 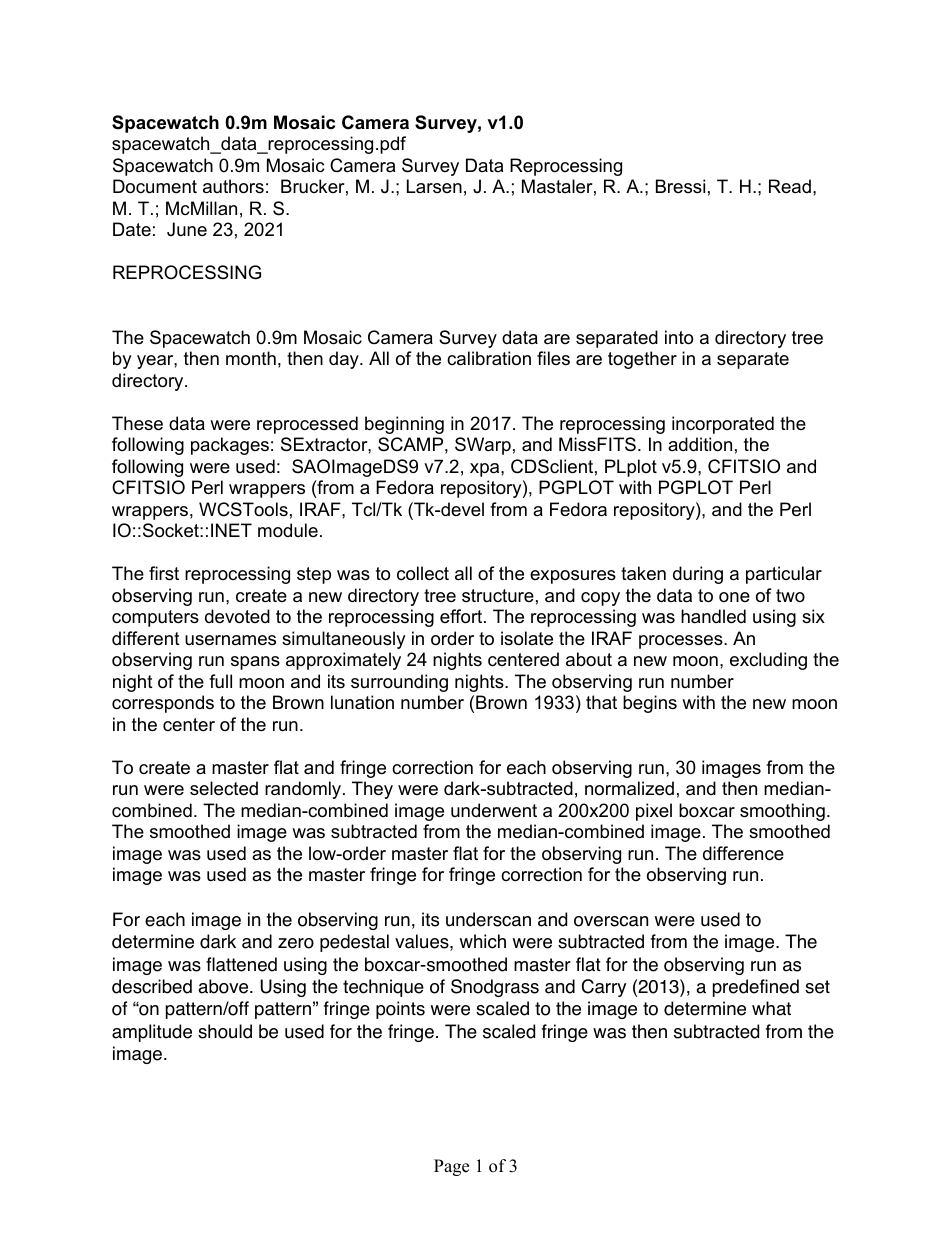 What do you see at coordinates (224, 788) in the screenshot?
I see `selected` at bounding box center [224, 788].
